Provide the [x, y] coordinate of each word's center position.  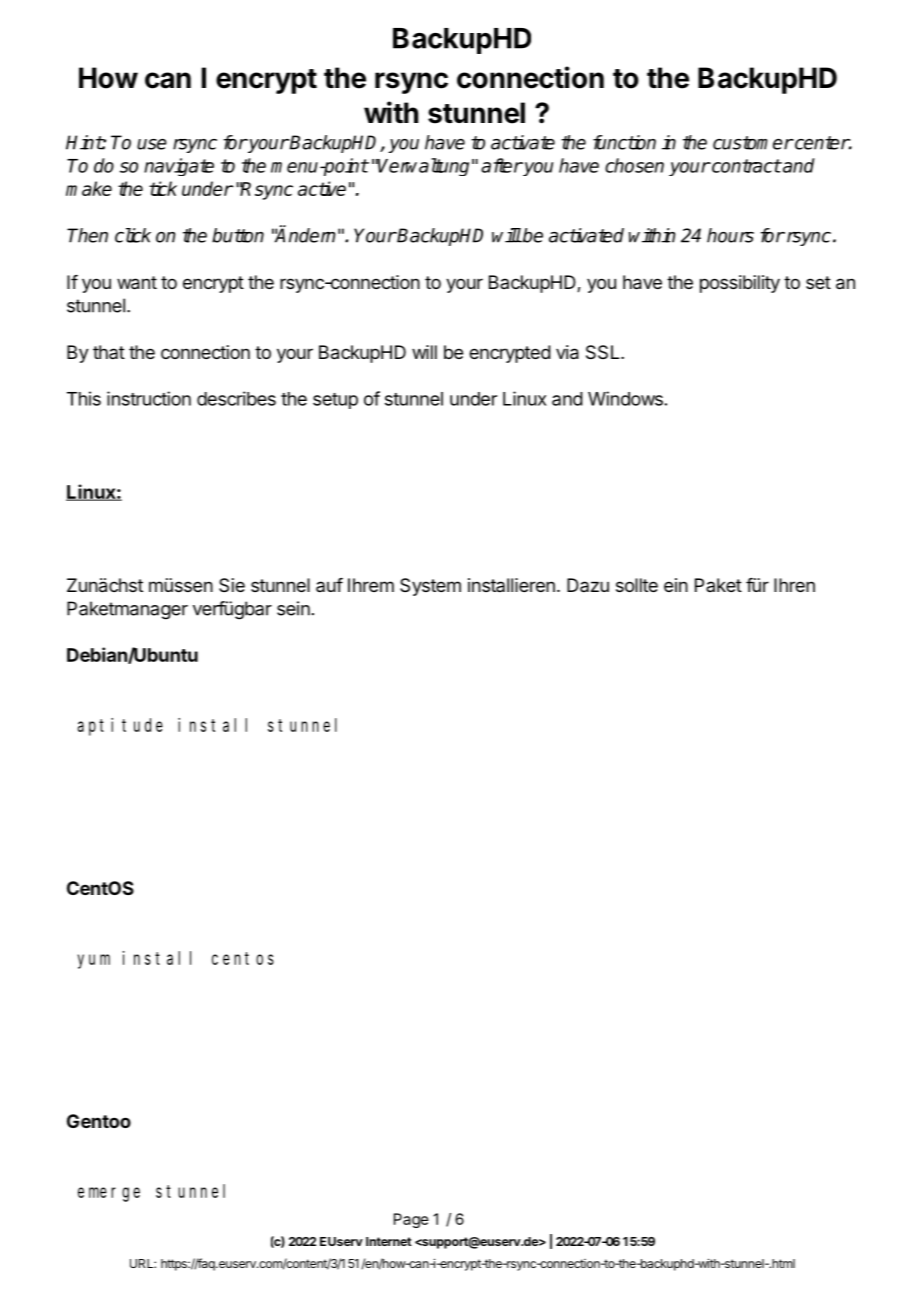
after [501, 165]
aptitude [120, 727]
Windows [625, 398]
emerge [109, 1194]
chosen [634, 165]
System [430, 587]
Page [411, 1220]
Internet [389, 1241]
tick [163, 188]
